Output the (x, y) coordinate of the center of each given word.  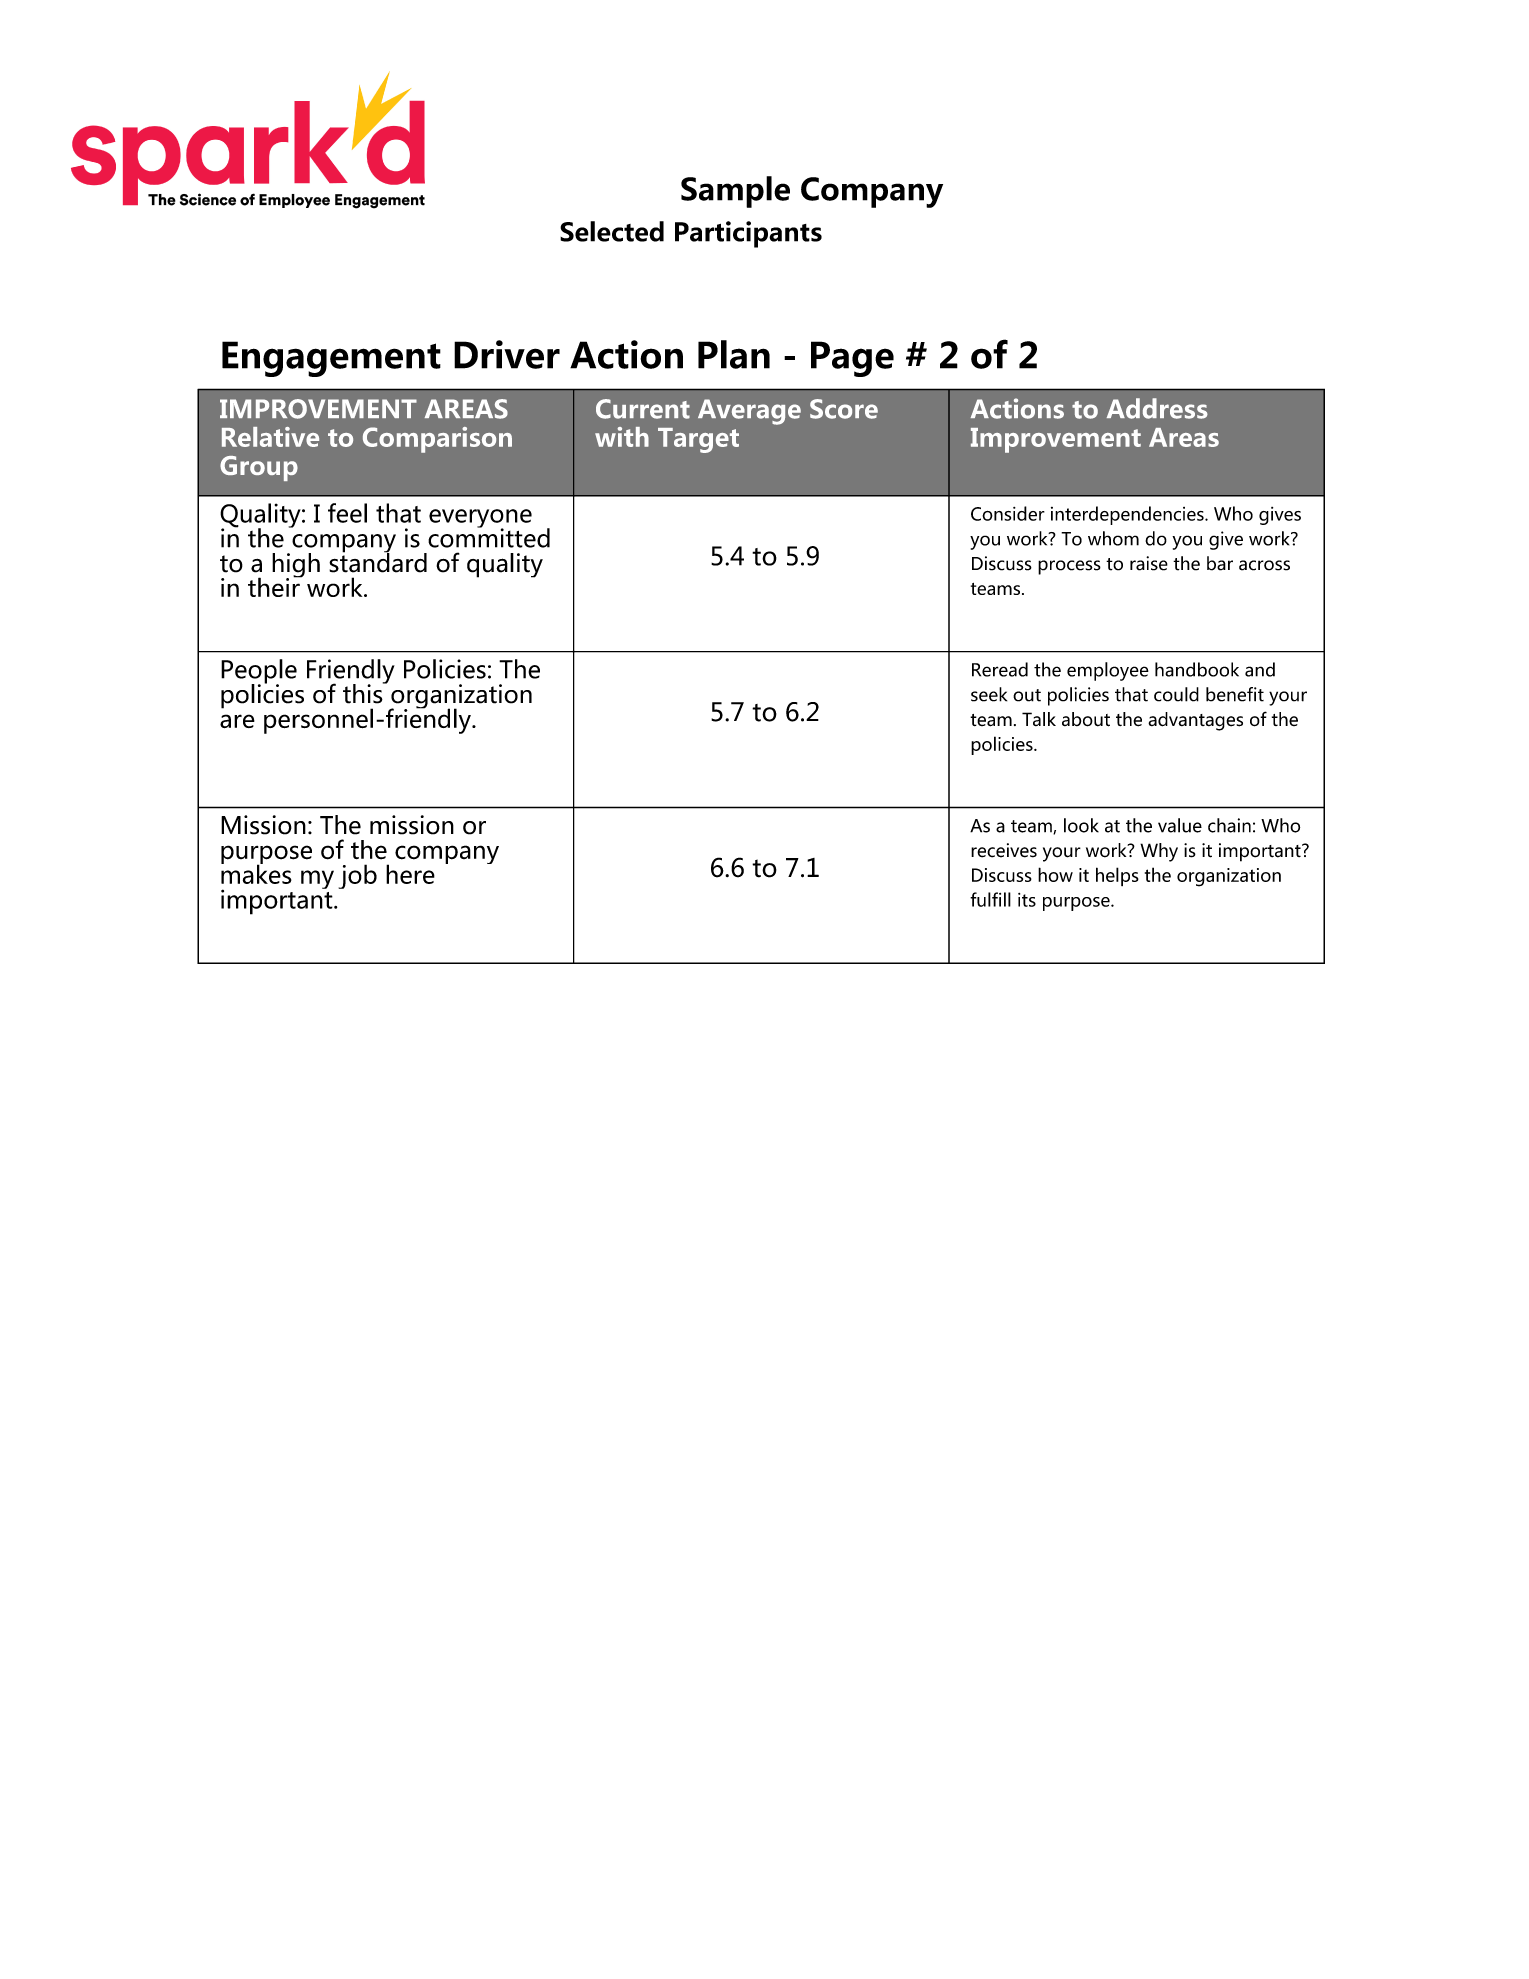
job (358, 876)
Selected (612, 231)
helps (1117, 876)
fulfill (990, 899)
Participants (748, 234)
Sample (735, 192)
